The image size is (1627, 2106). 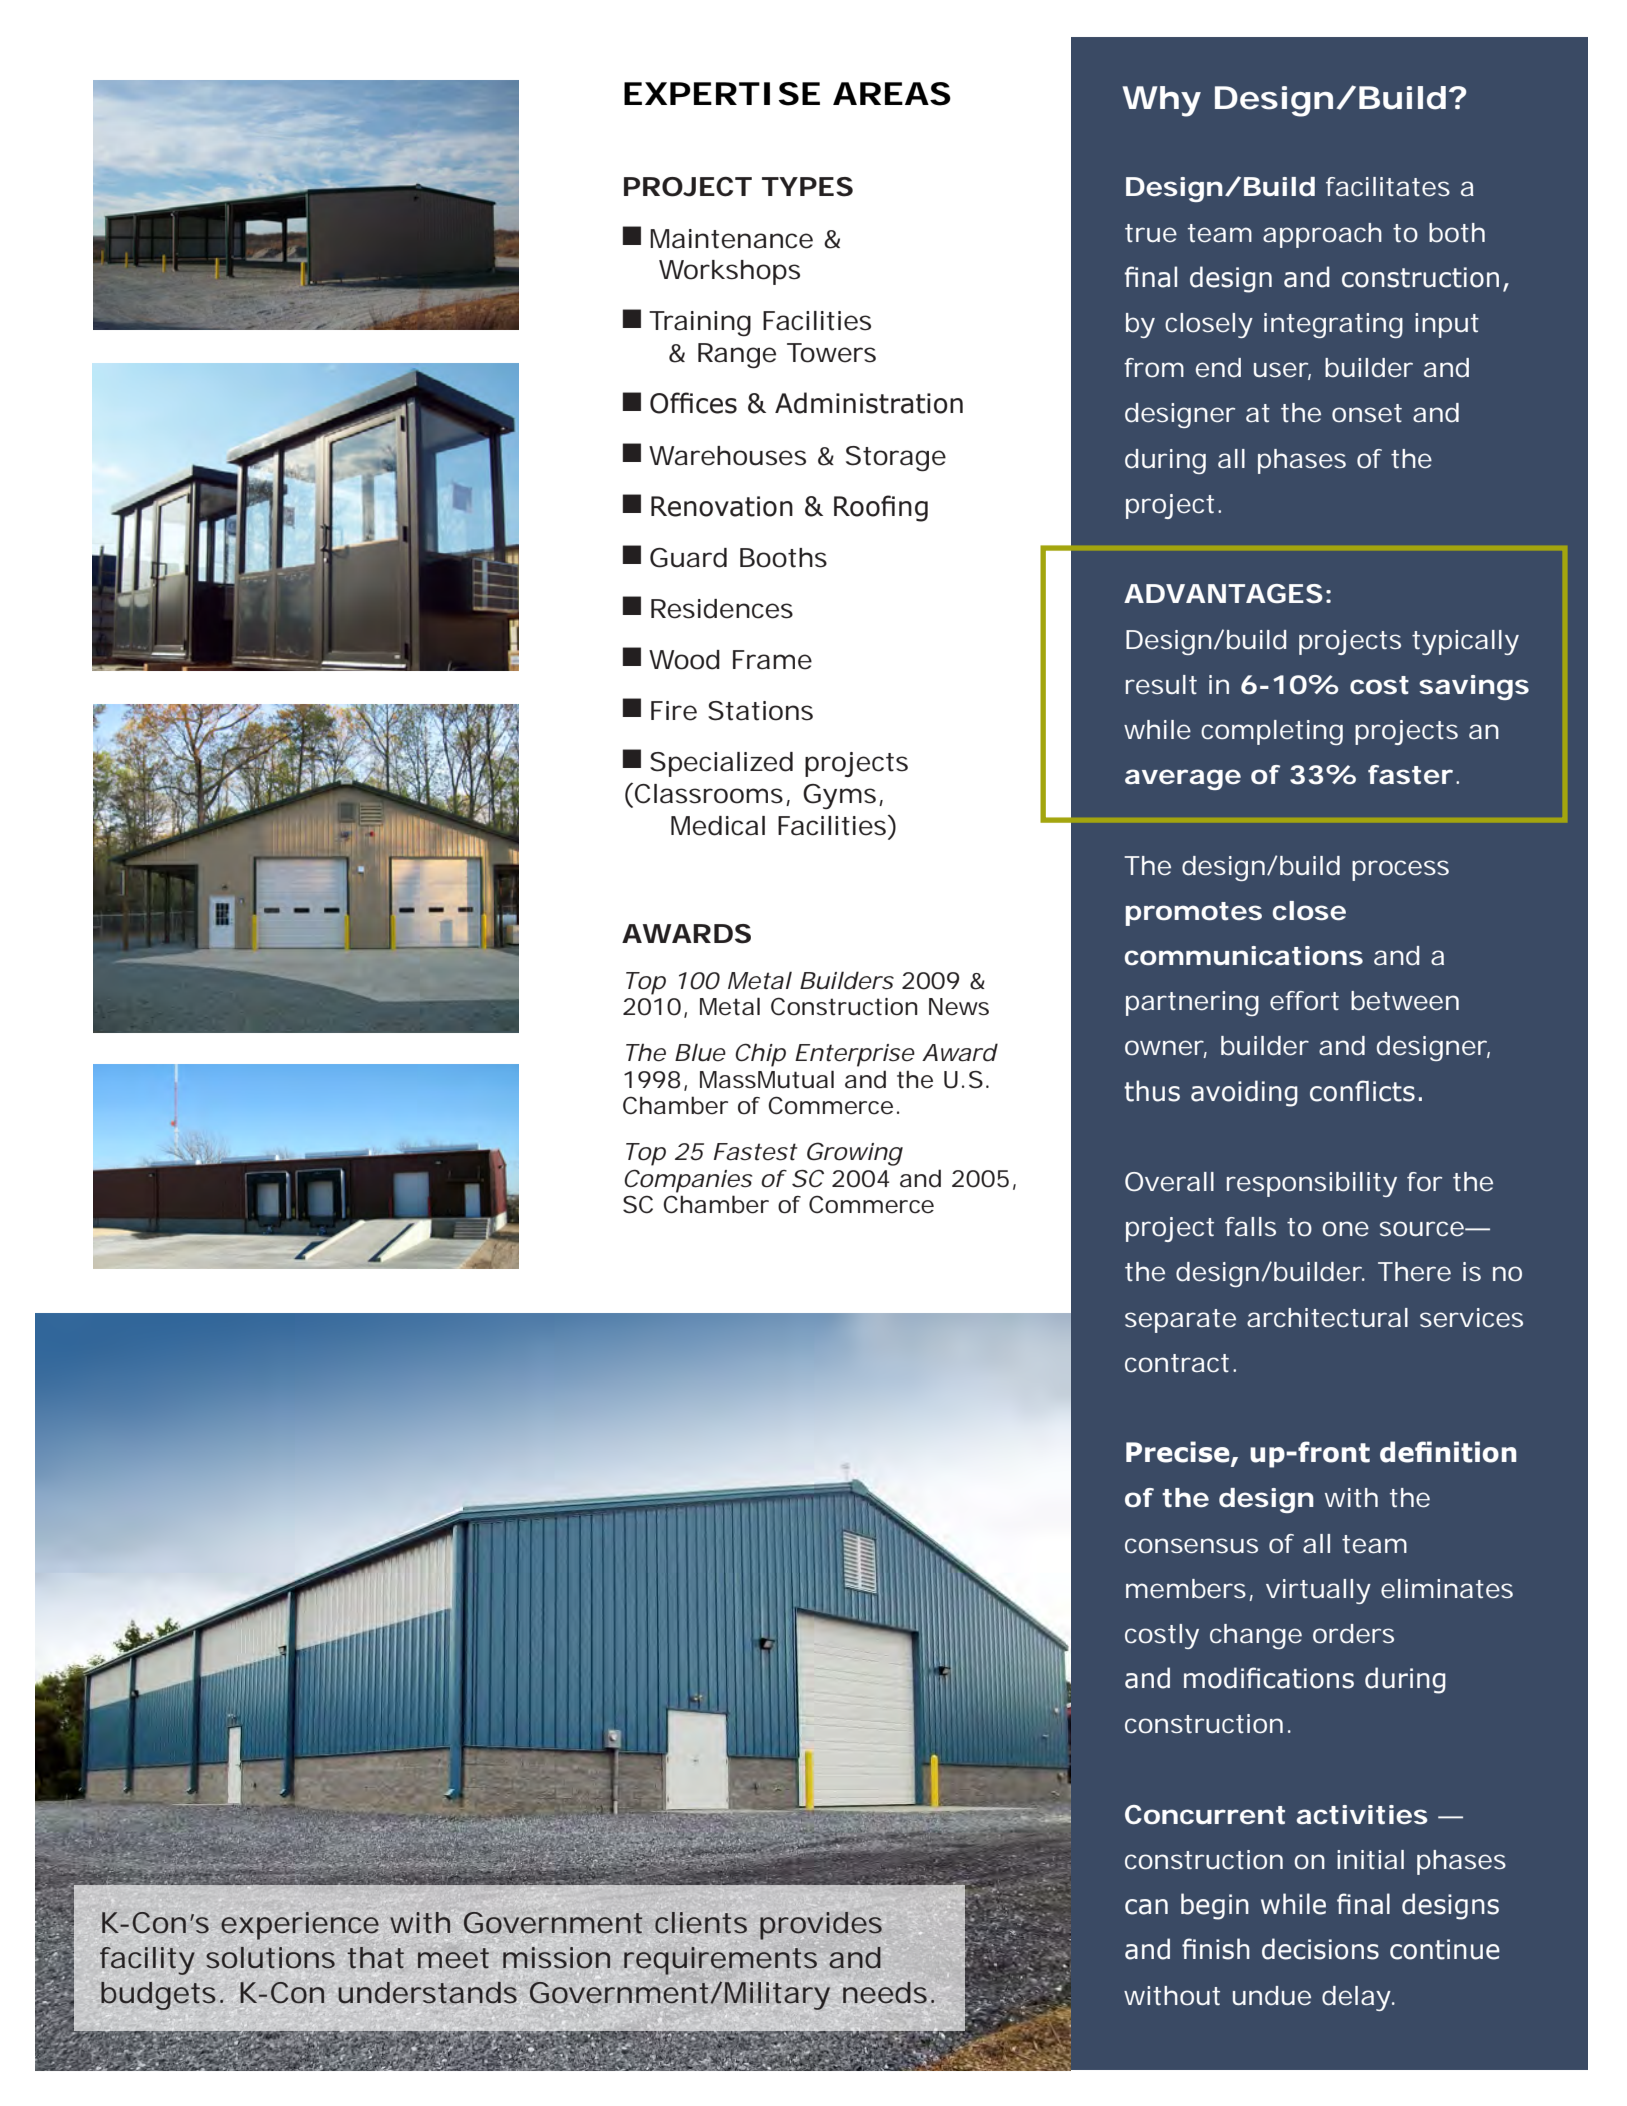 I want to click on Enterprise, so click(x=855, y=1055).
